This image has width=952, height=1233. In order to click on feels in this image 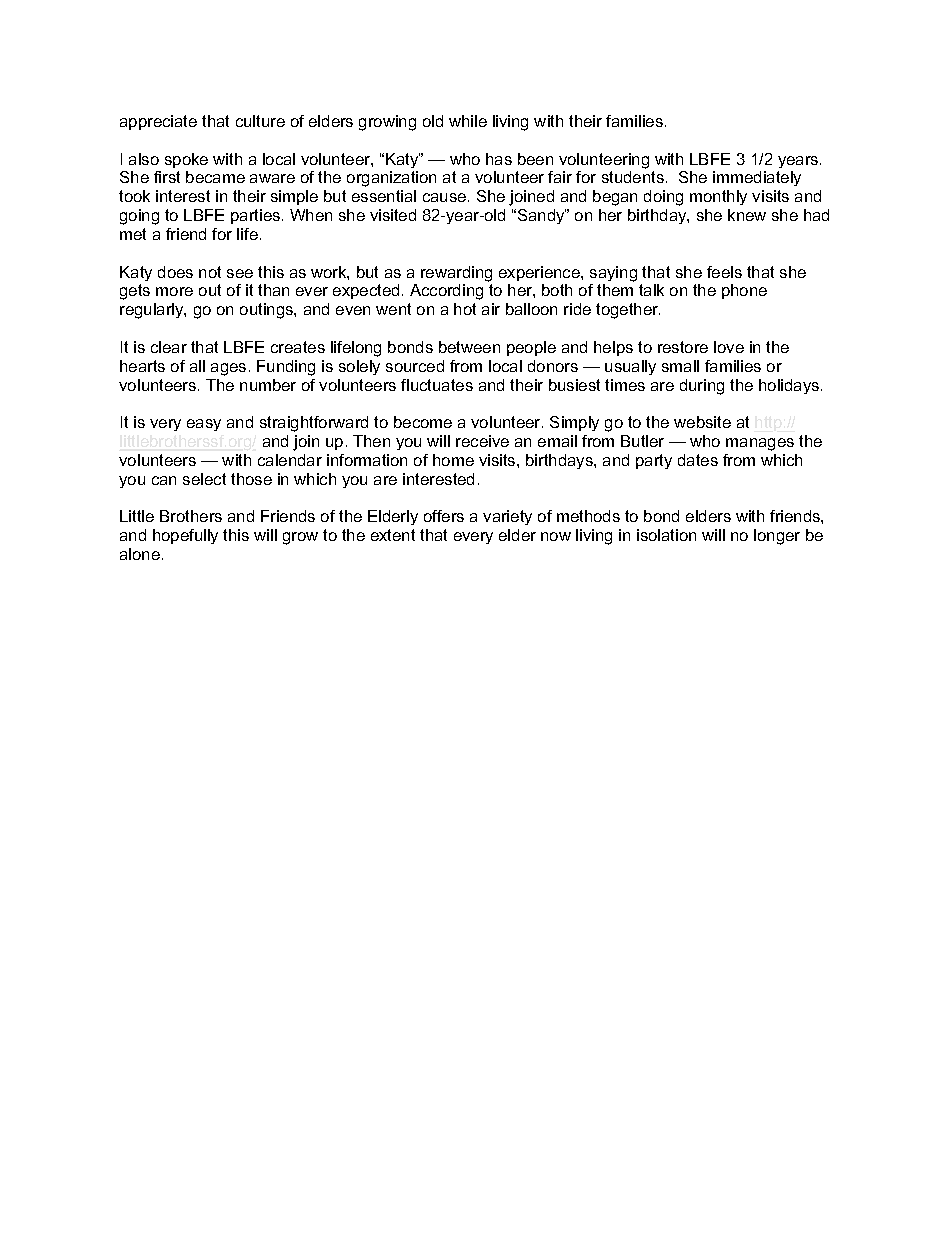, I will do `click(724, 272)`.
